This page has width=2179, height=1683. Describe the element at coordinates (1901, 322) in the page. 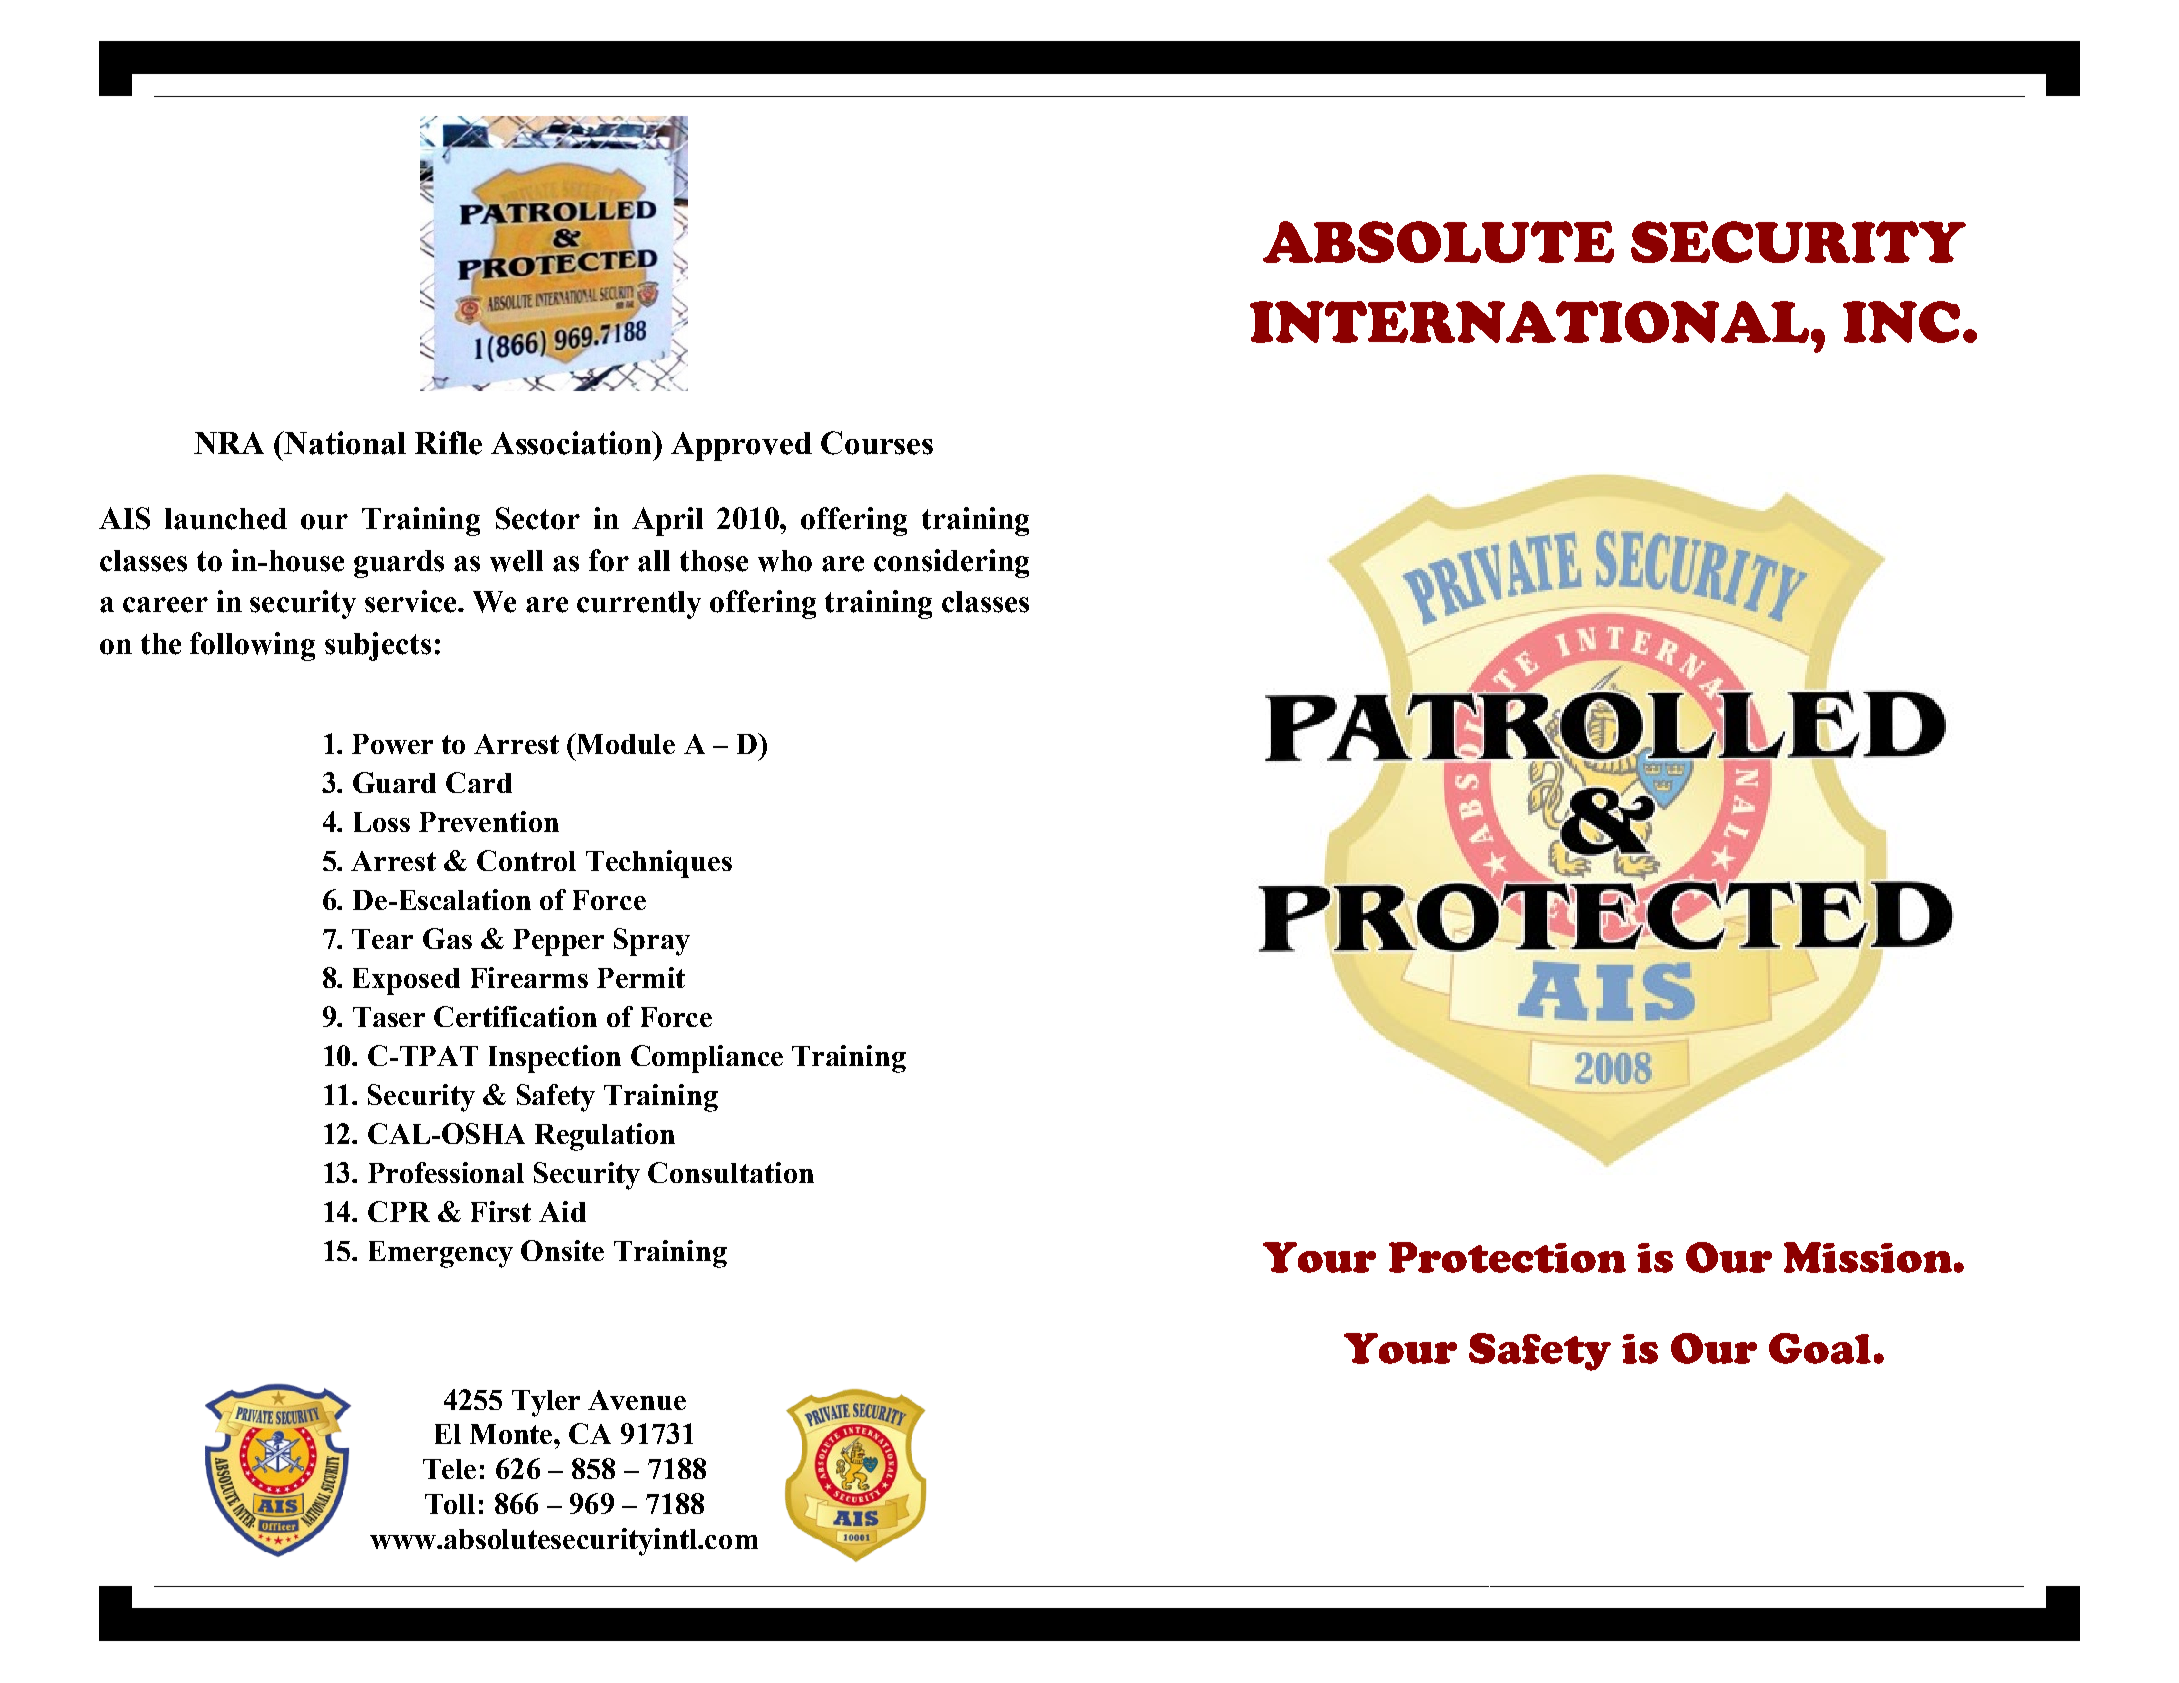

I see `INC` at that location.
